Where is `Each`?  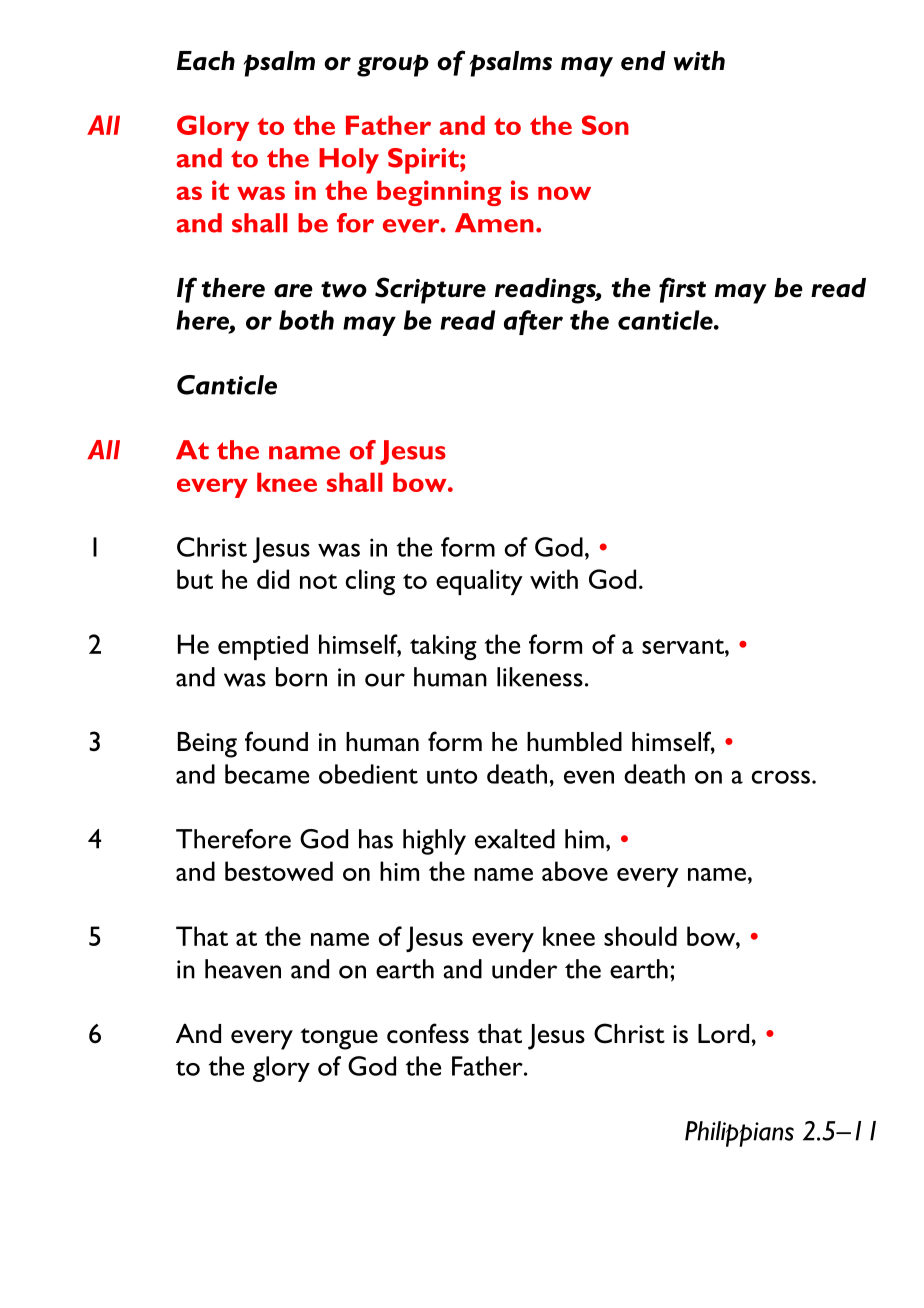
Each is located at coordinates (206, 61).
